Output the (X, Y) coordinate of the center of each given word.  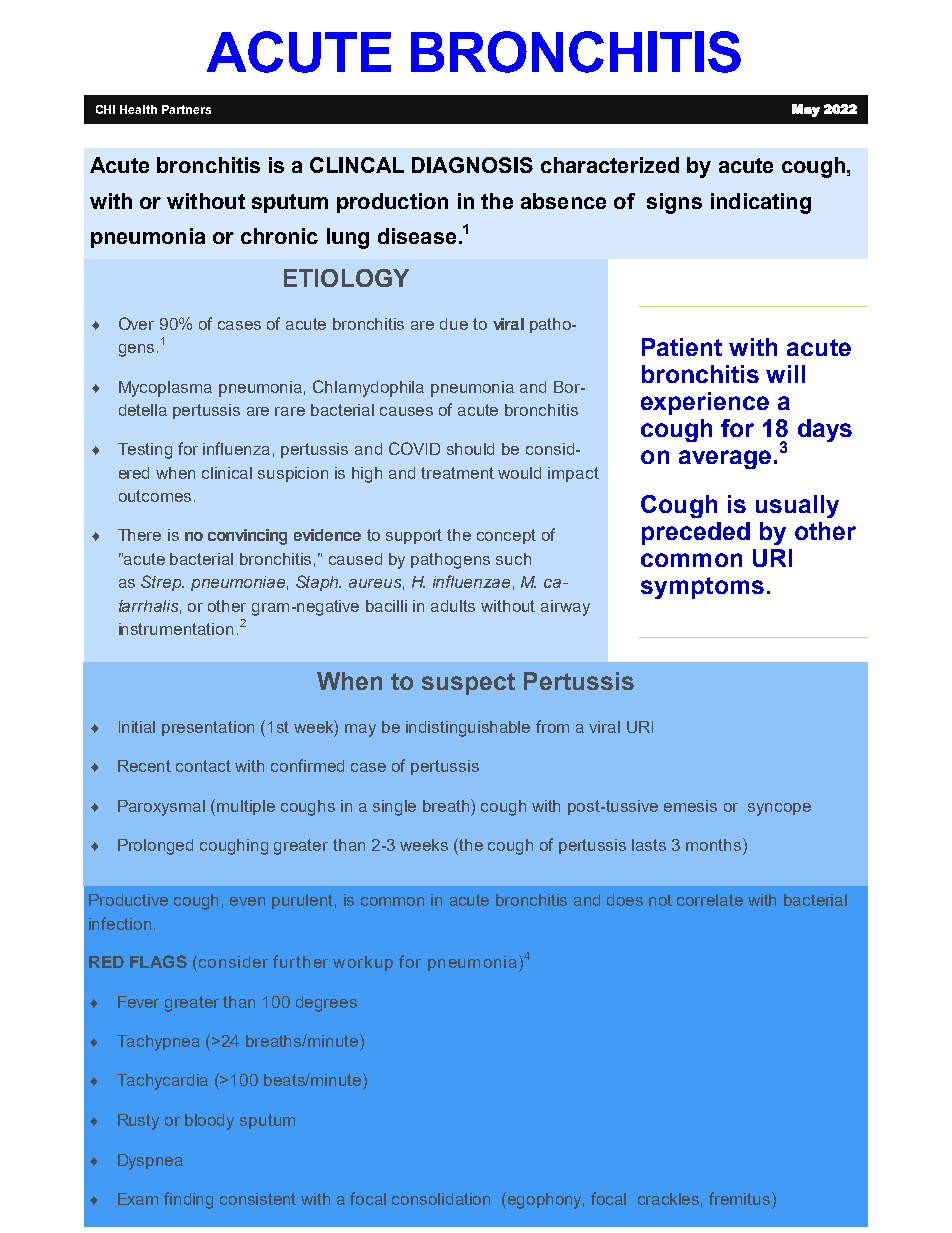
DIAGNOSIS (472, 165)
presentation (208, 728)
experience (705, 403)
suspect (468, 684)
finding (188, 1200)
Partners (186, 109)
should (470, 449)
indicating (761, 203)
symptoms (702, 588)
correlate (710, 900)
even (247, 901)
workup (363, 963)
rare (290, 411)
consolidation (441, 1199)
